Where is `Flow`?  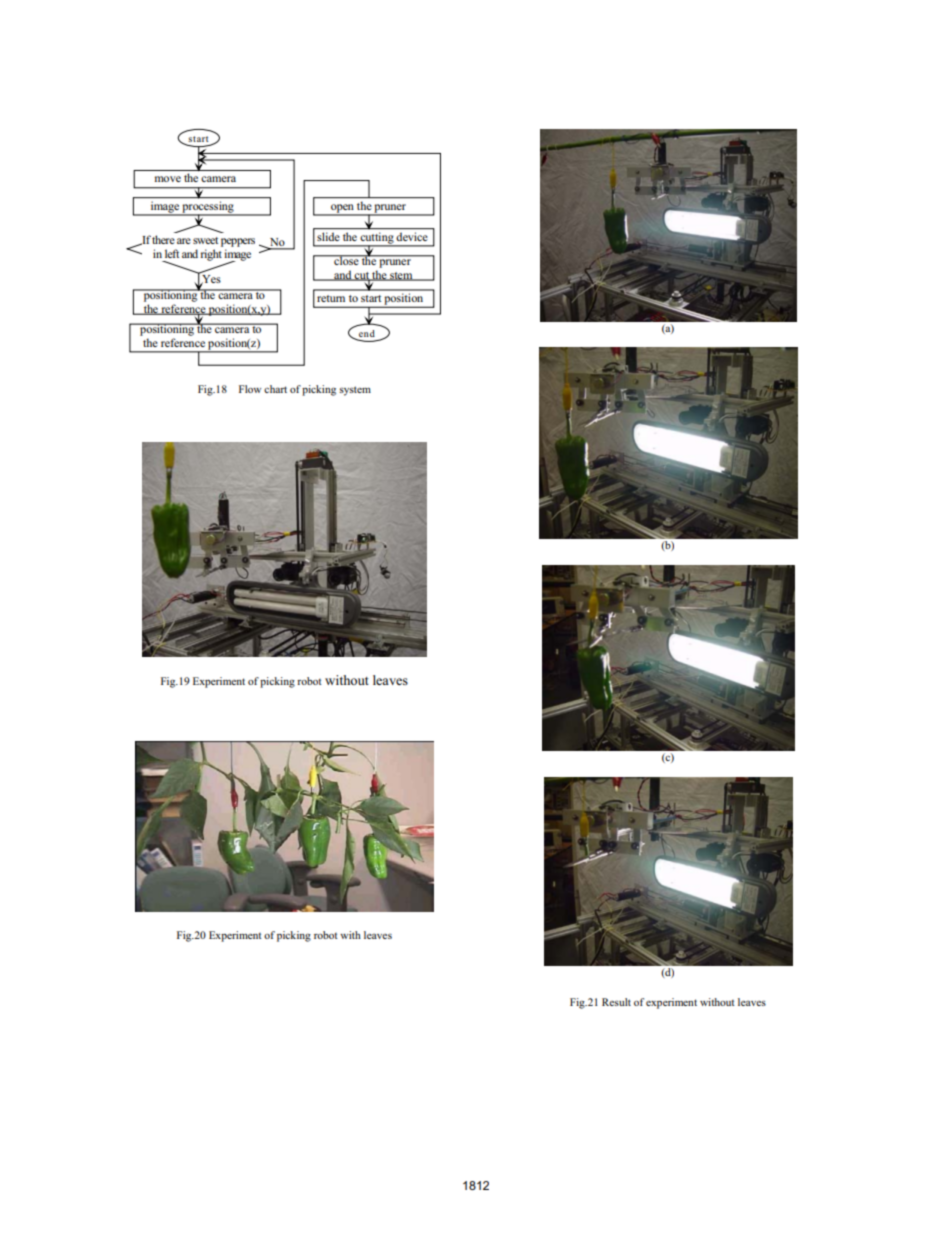 Flow is located at coordinates (250, 389).
